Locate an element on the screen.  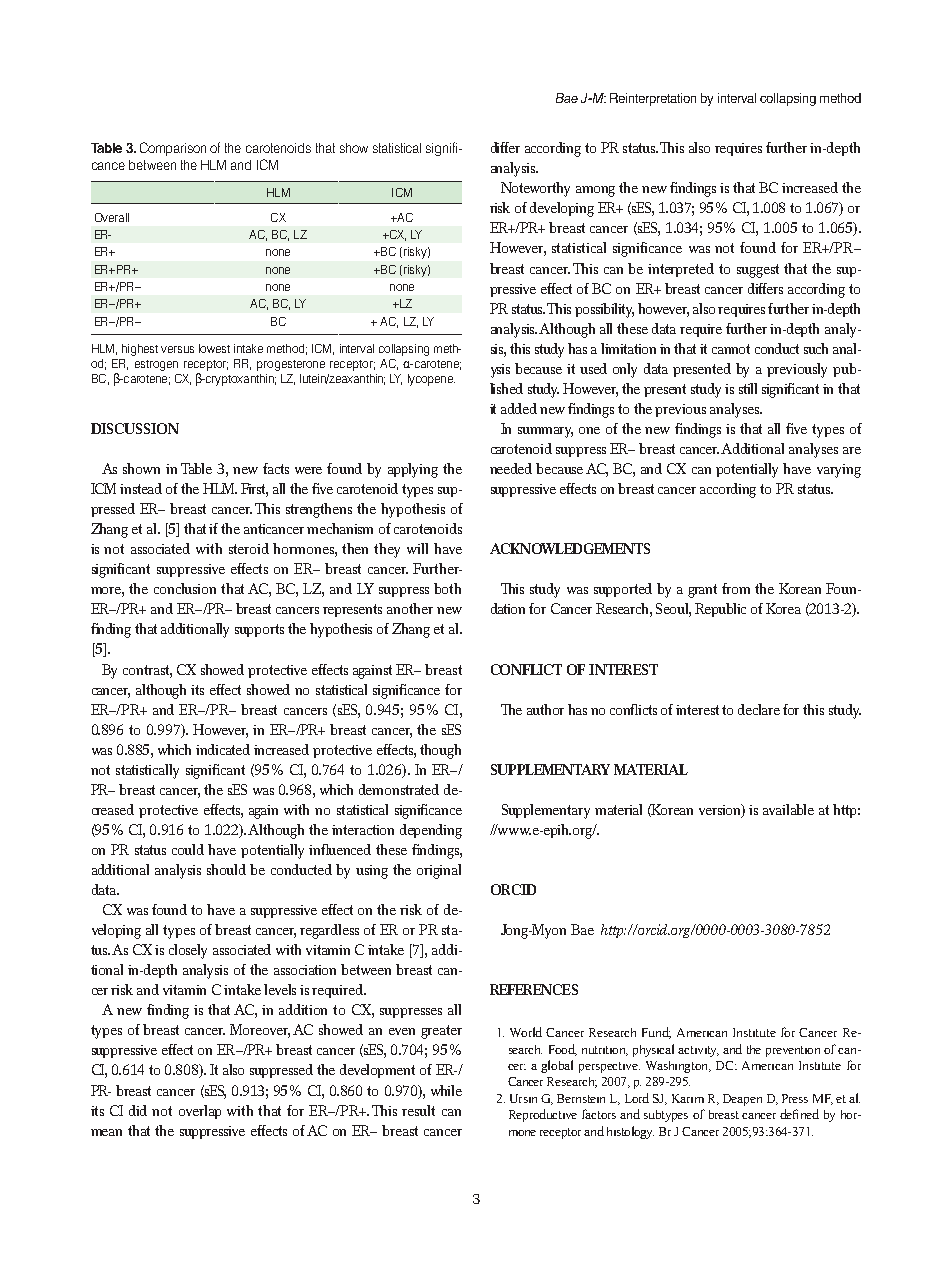
could is located at coordinates (188, 849).
